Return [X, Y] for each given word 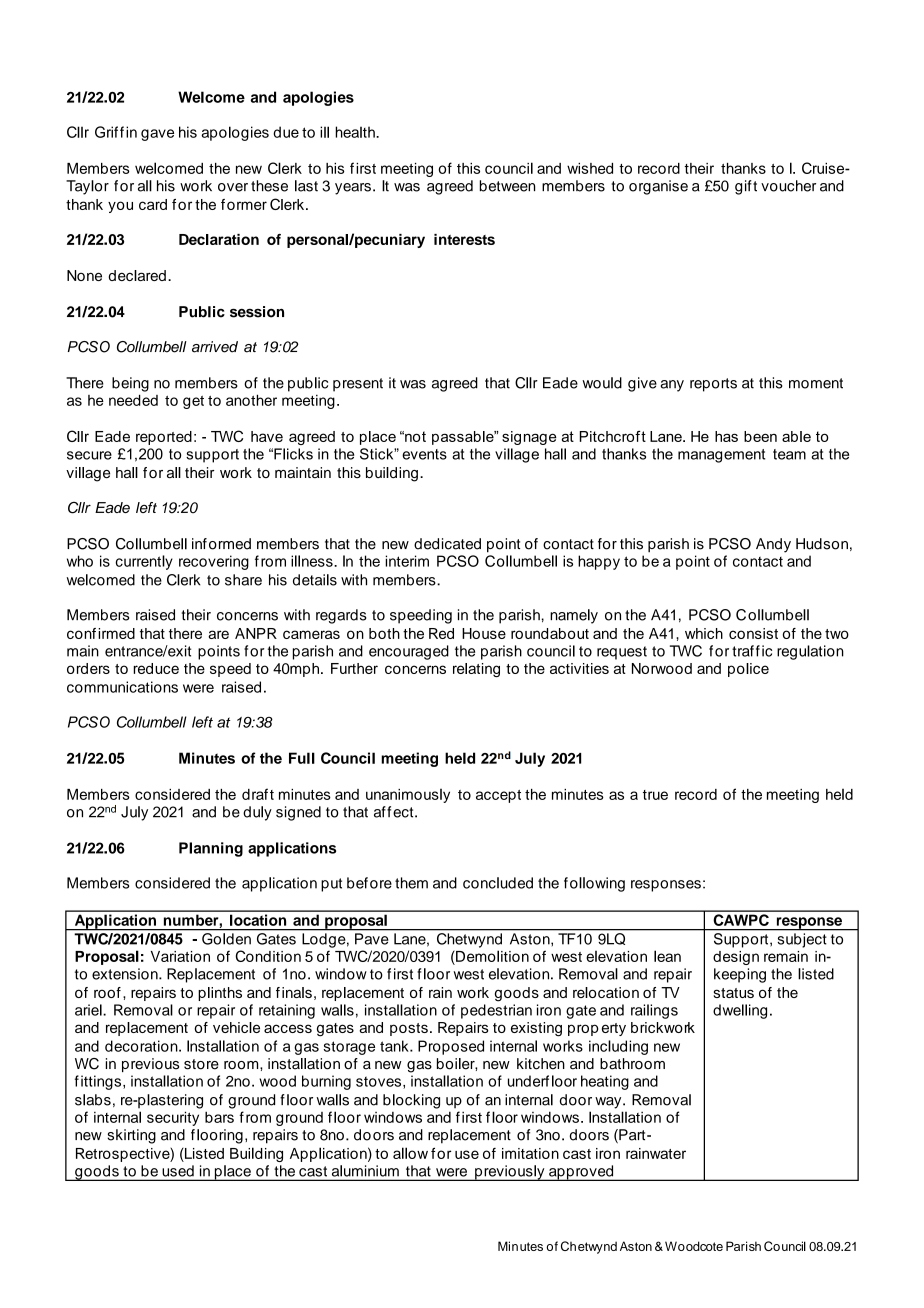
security [173, 1118]
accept [498, 796]
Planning [211, 849]
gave [157, 135]
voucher [788, 186]
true [655, 795]
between [507, 186]
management [721, 456]
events [424, 454]
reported [164, 438]
